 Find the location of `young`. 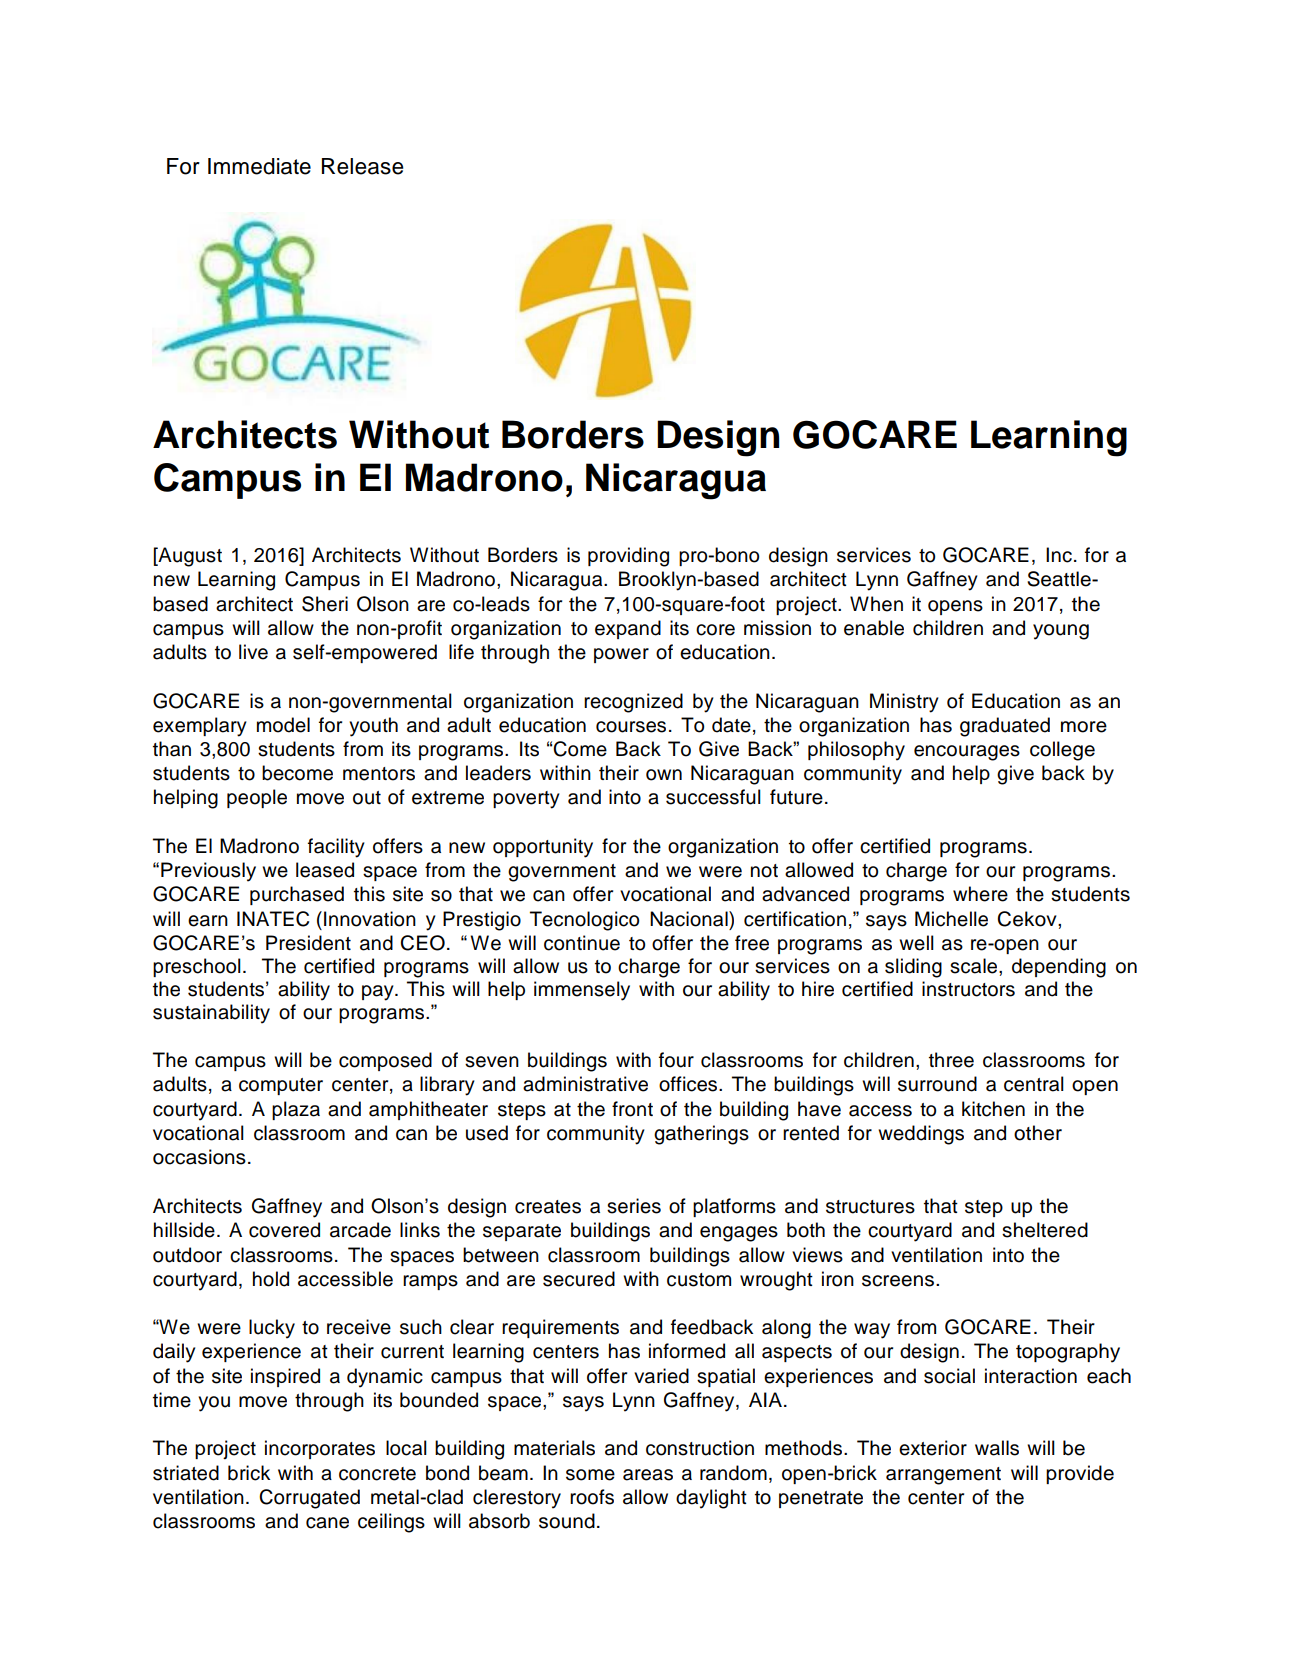

young is located at coordinates (1061, 632).
